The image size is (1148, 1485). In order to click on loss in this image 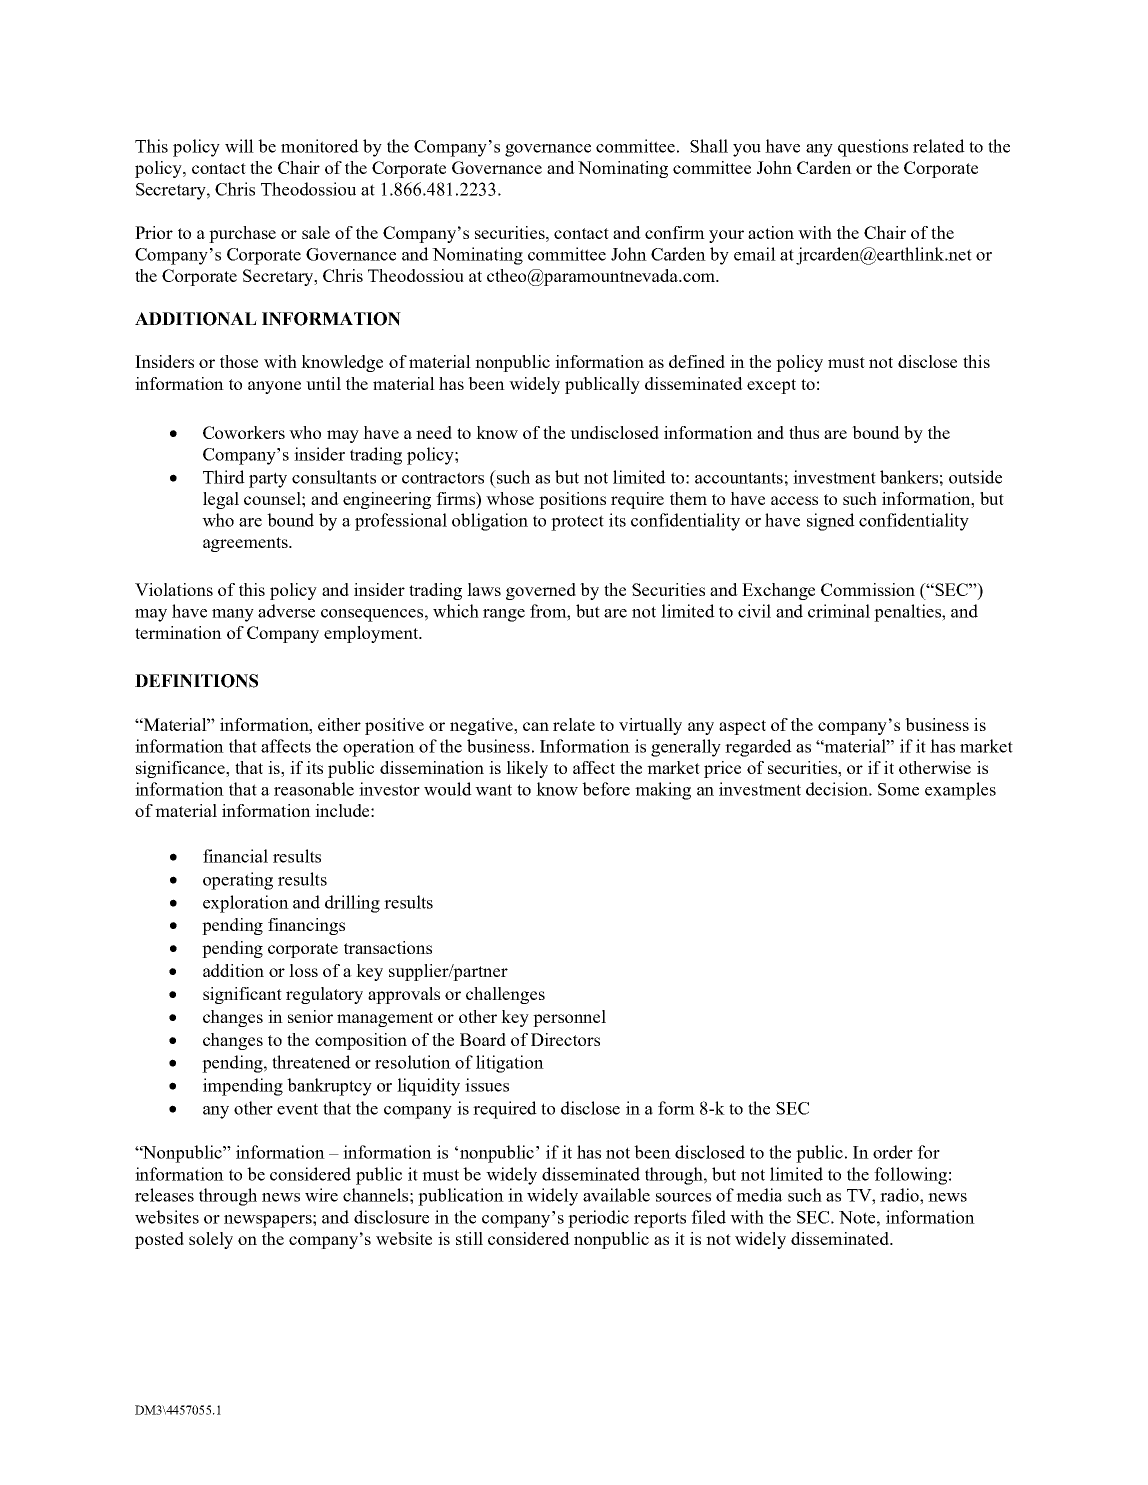, I will do `click(303, 970)`.
